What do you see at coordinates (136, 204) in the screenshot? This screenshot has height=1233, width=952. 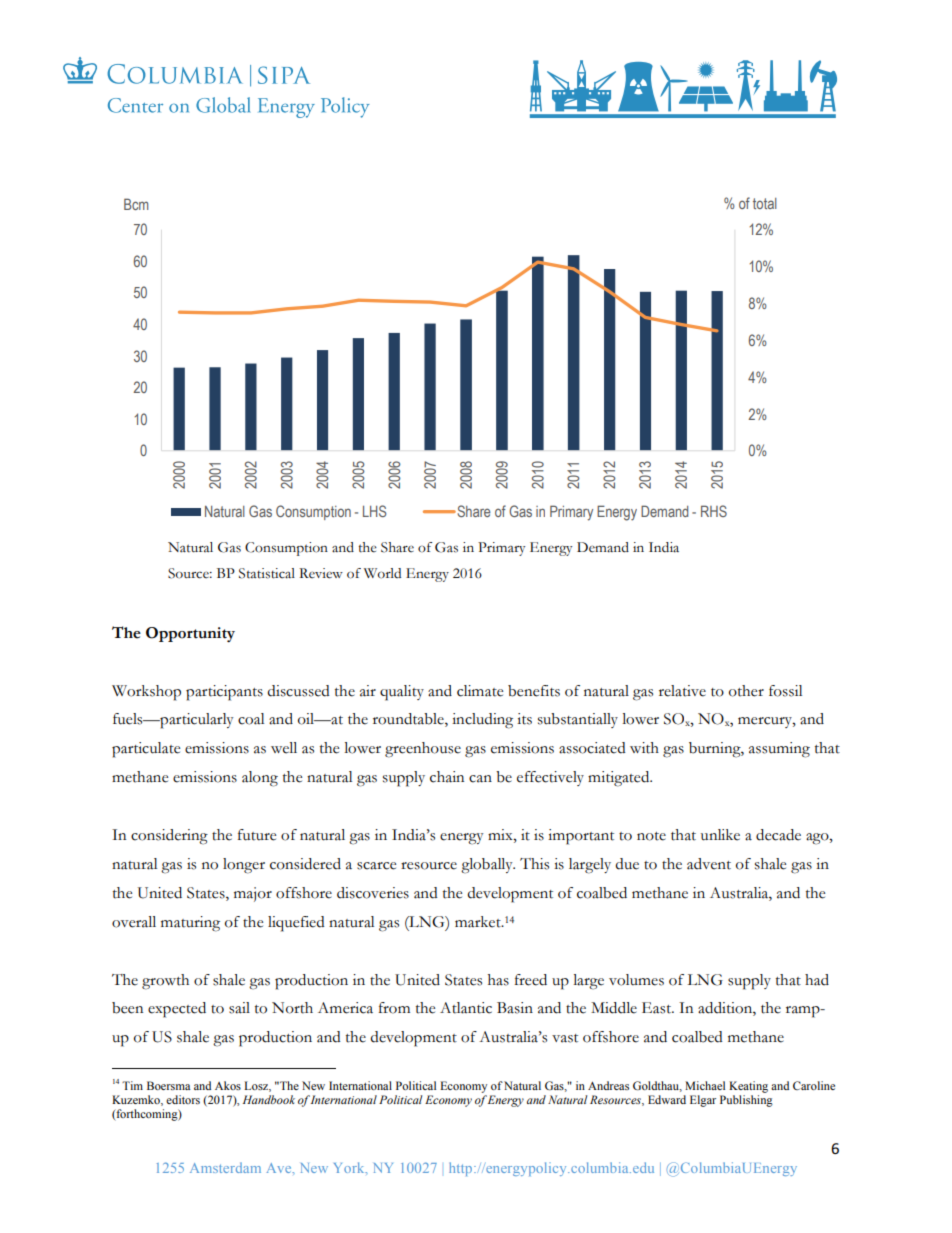 I see `Bcm` at bounding box center [136, 204].
